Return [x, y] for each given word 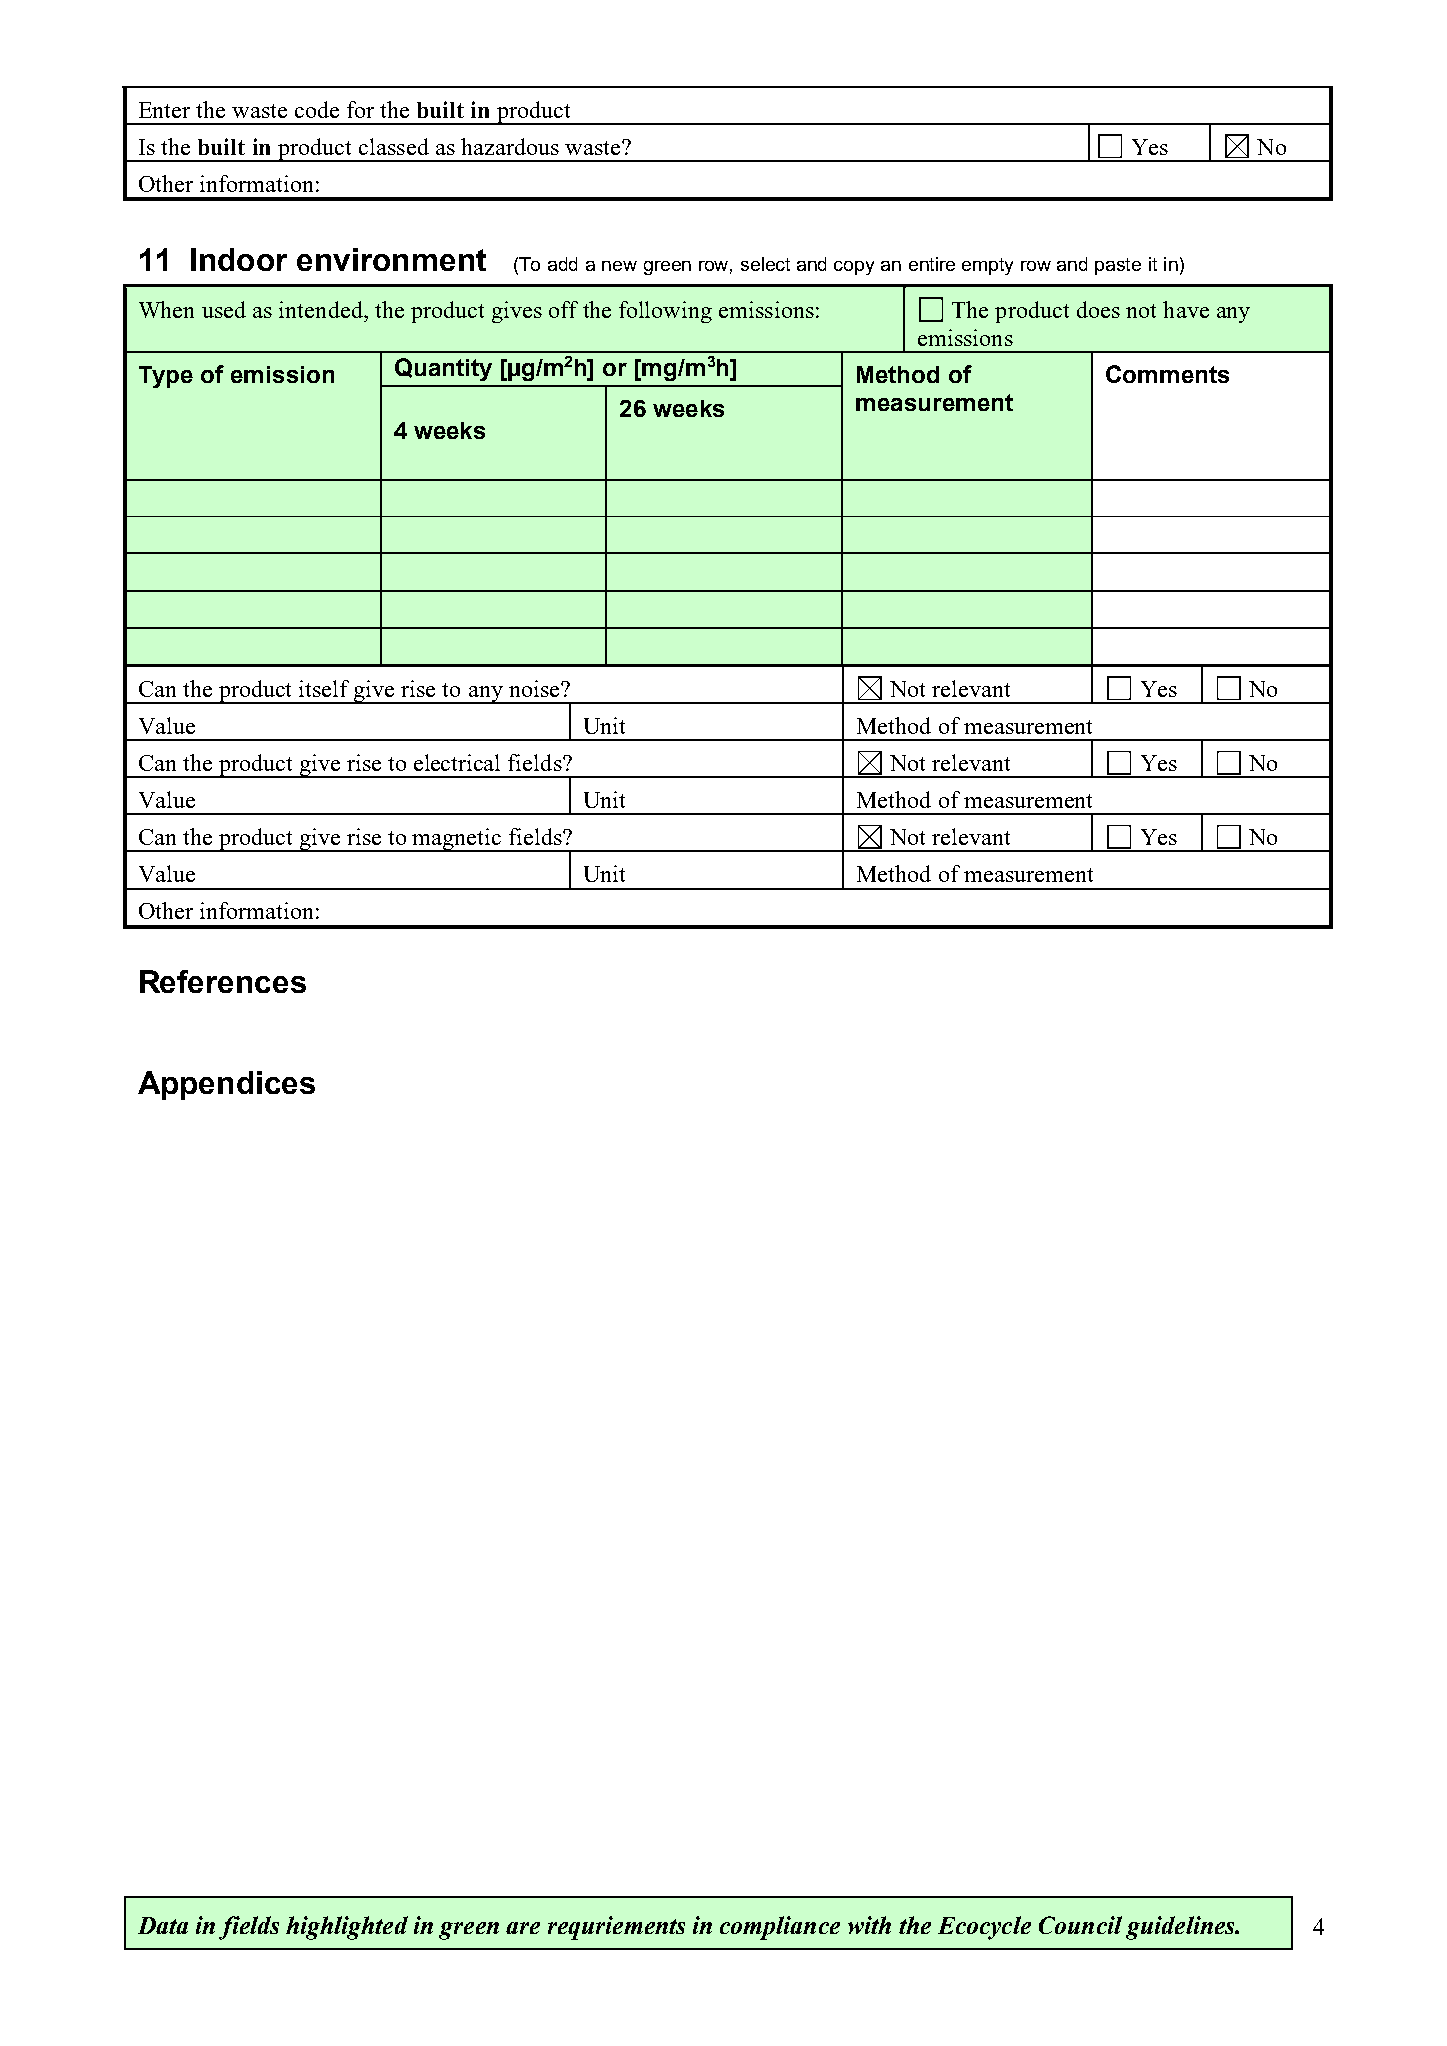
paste [1118, 266]
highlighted [347, 1928]
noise [535, 688]
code [317, 109]
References [223, 981]
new [619, 266]
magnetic [457, 840]
